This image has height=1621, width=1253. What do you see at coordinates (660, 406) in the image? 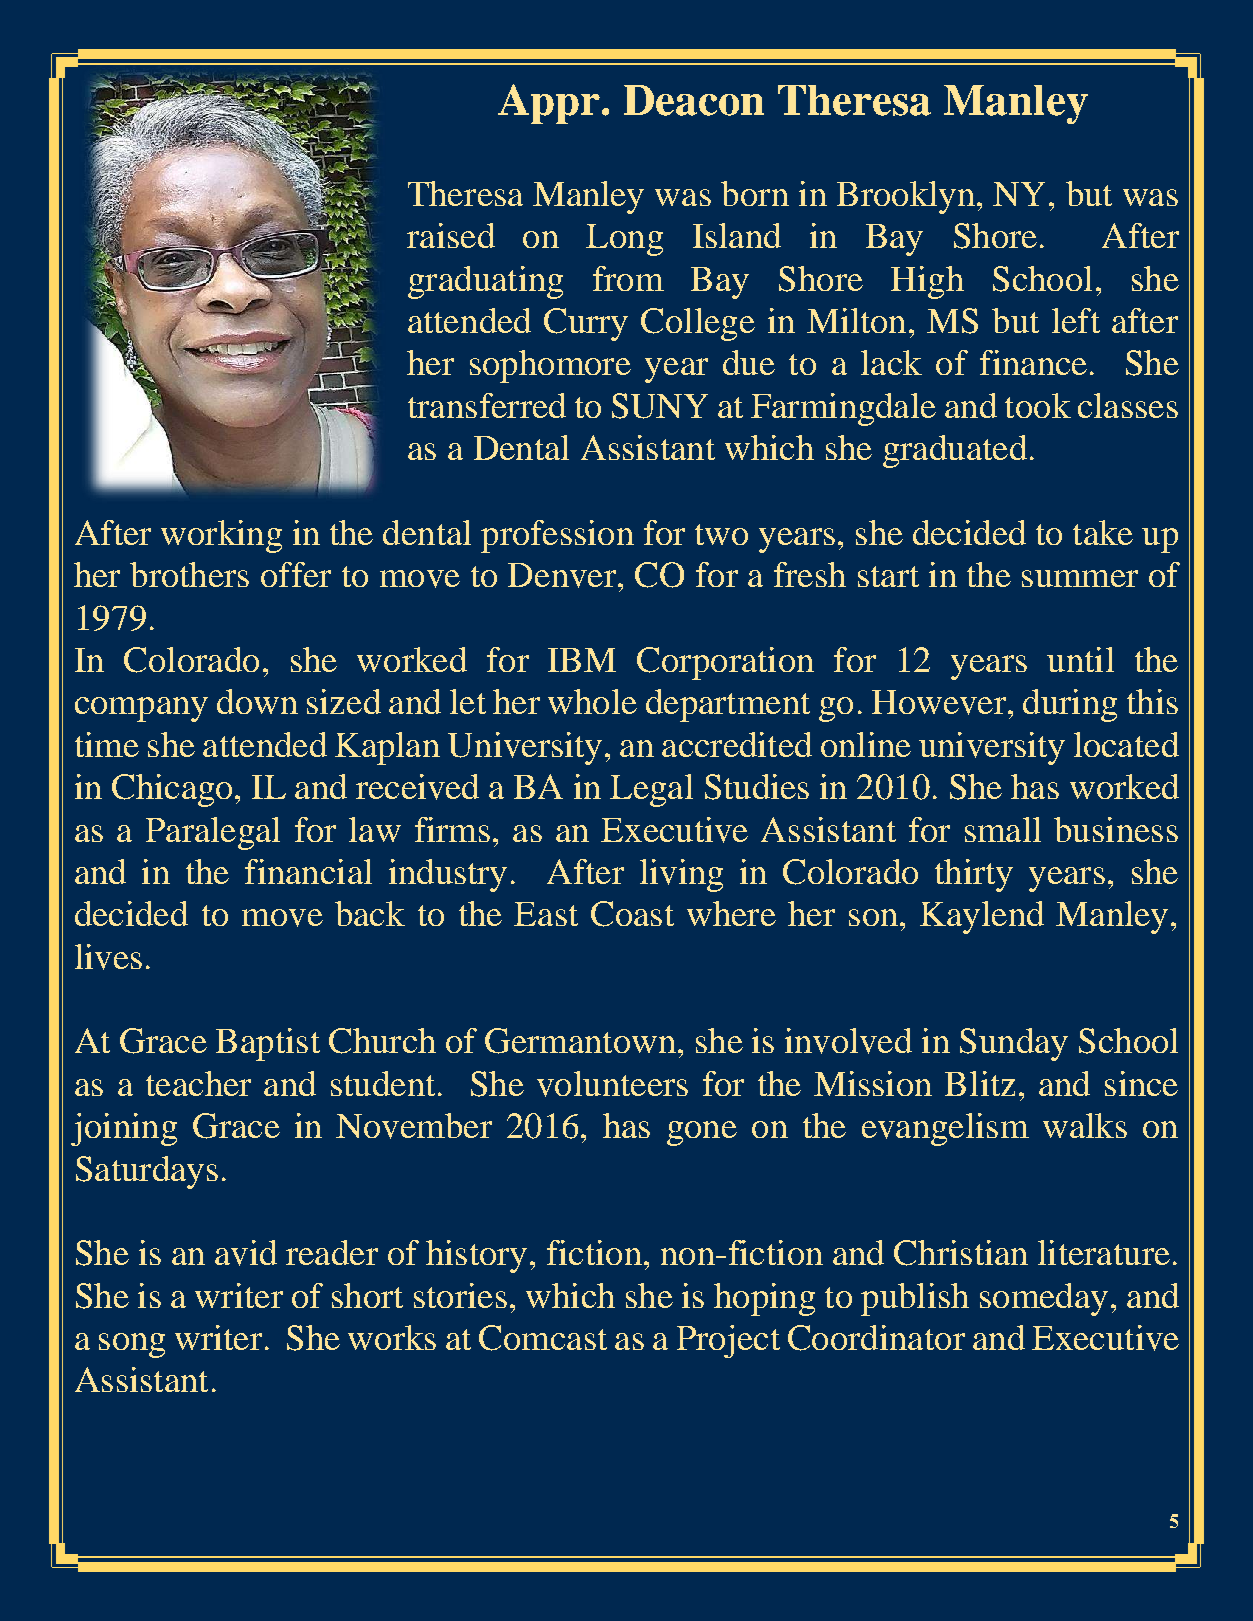
I see `SUNY` at bounding box center [660, 406].
